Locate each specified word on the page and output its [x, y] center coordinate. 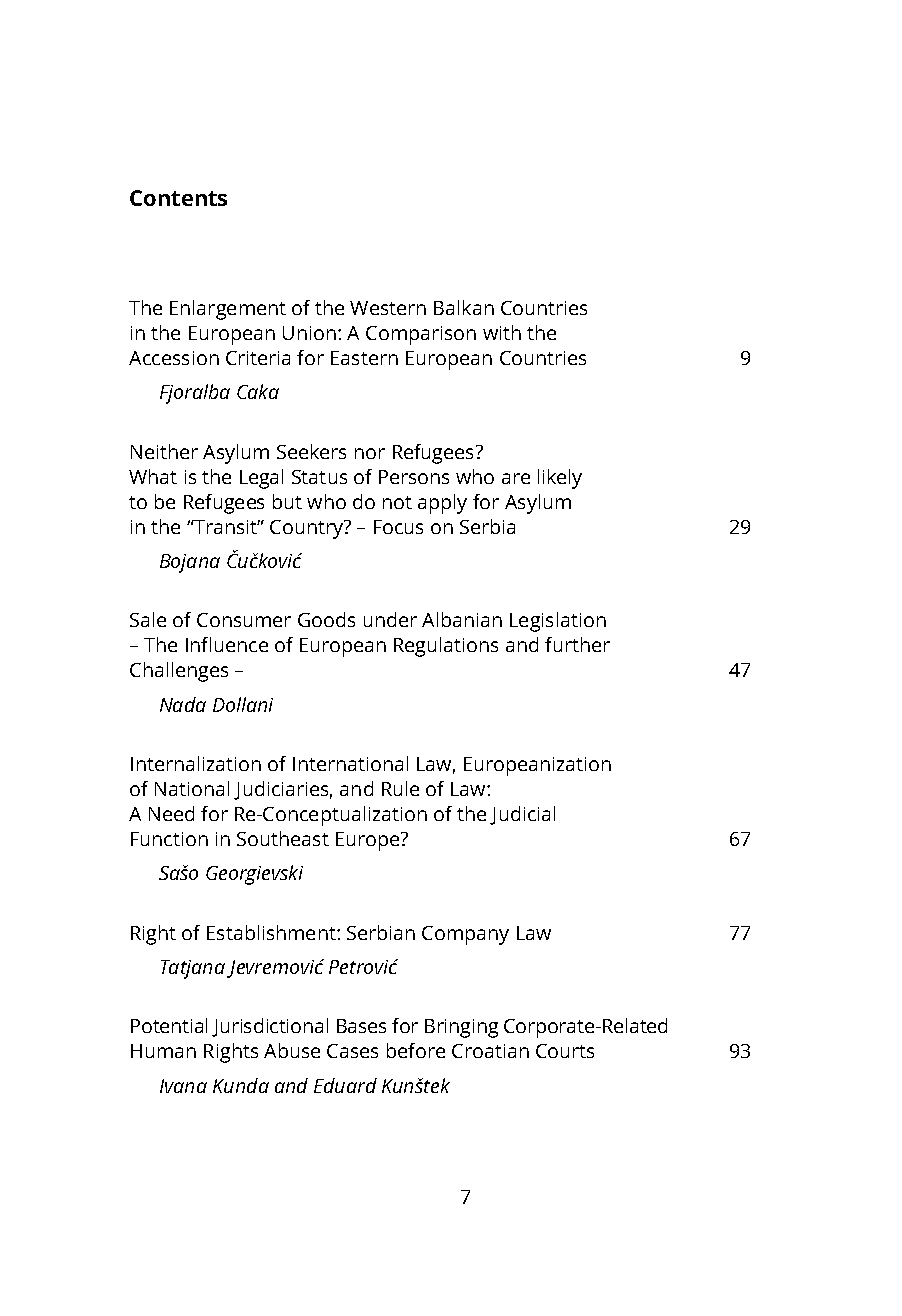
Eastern [364, 358]
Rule [400, 788]
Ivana [183, 1086]
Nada [183, 704]
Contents [178, 198]
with [502, 332]
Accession [174, 358]
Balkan [464, 307]
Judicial [522, 815]
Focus [398, 527]
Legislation [558, 622]
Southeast [283, 838]
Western [388, 308]
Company [465, 935]
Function [169, 839]
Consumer [244, 620]
